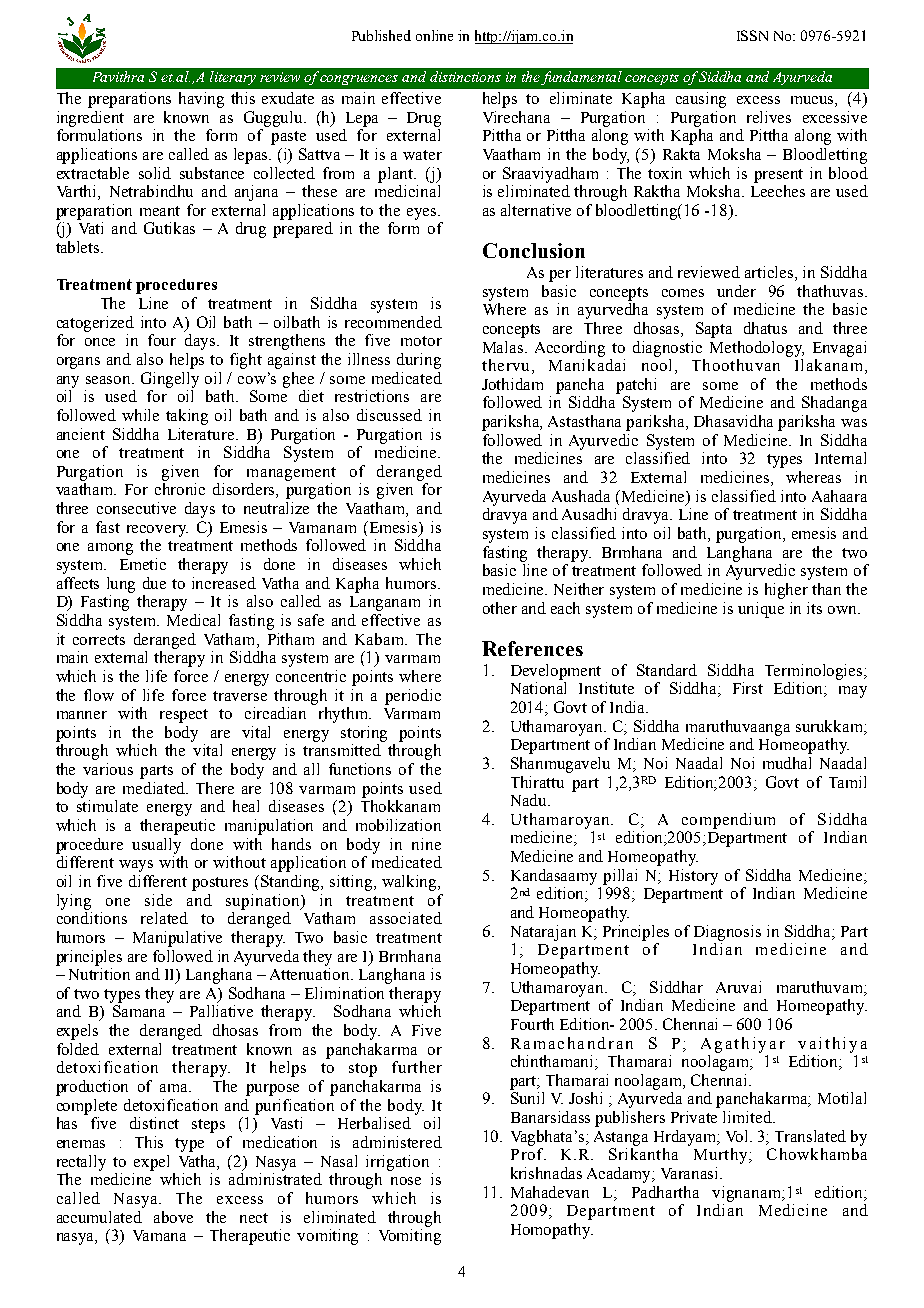 Image resolution: width=924 pixels, height=1308 pixels. Describe the element at coordinates (752, 35) in the image. I see `ISSN` at that location.
